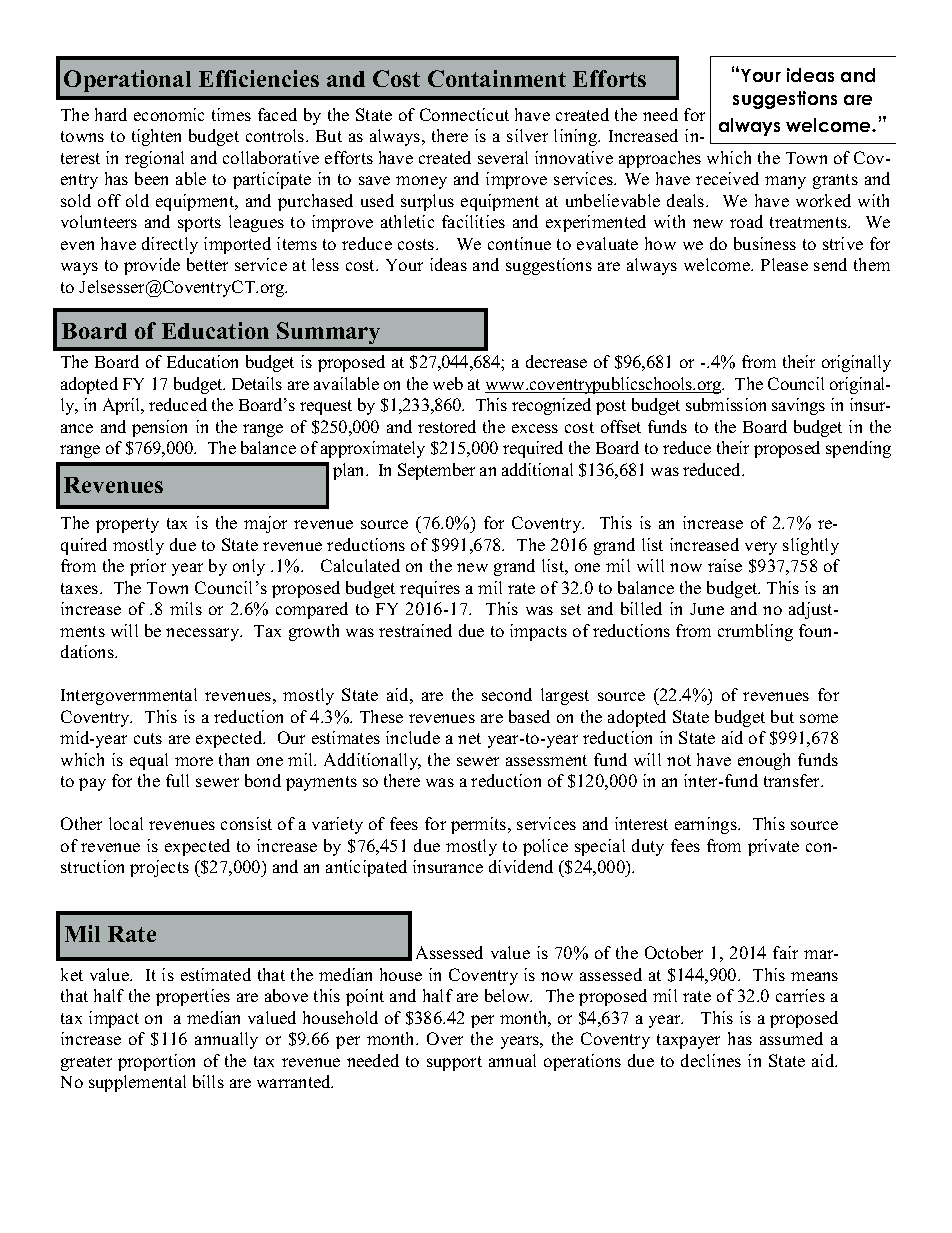 This image has width=952, height=1233. Describe the element at coordinates (447, 426) in the image. I see `restored` at that location.
